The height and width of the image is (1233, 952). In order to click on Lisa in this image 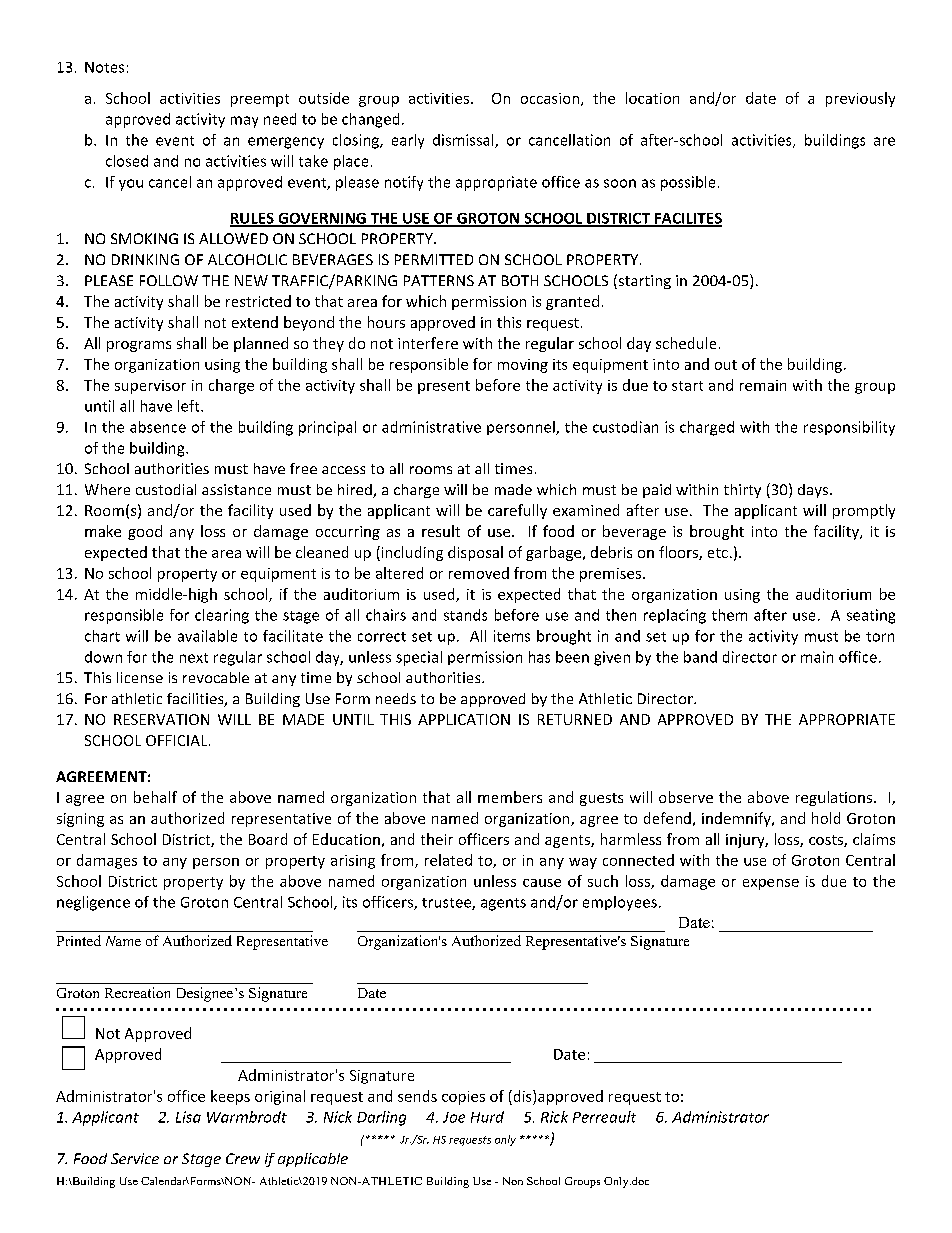, I will do `click(188, 1117)`.
